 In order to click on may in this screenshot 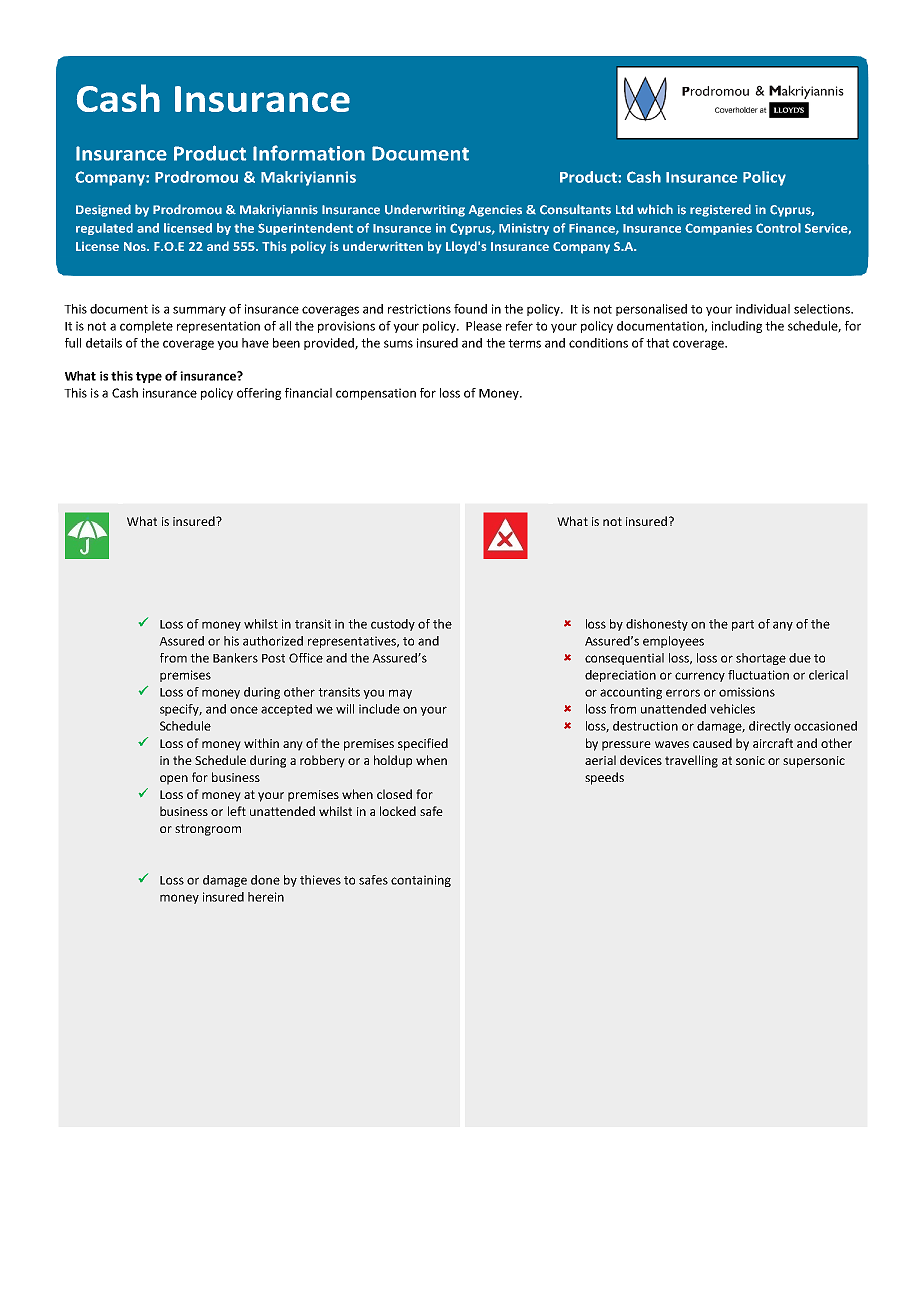, I will do `click(400, 694)`.
